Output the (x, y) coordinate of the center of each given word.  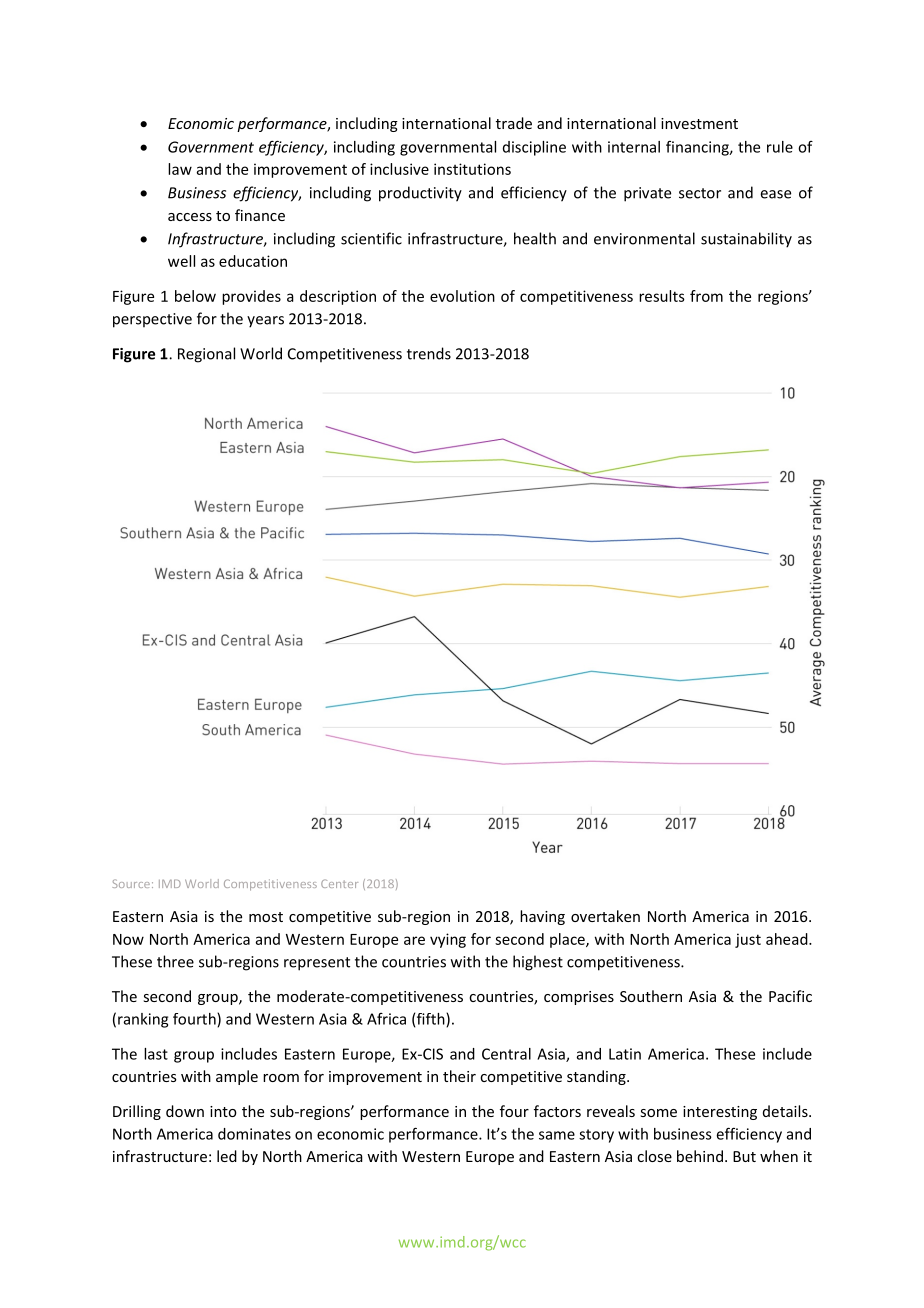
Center (339, 883)
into (223, 1111)
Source (131, 883)
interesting (720, 1113)
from (706, 296)
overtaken (605, 916)
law (180, 169)
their (459, 1076)
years (265, 322)
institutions (472, 169)
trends (429, 353)
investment (699, 123)
